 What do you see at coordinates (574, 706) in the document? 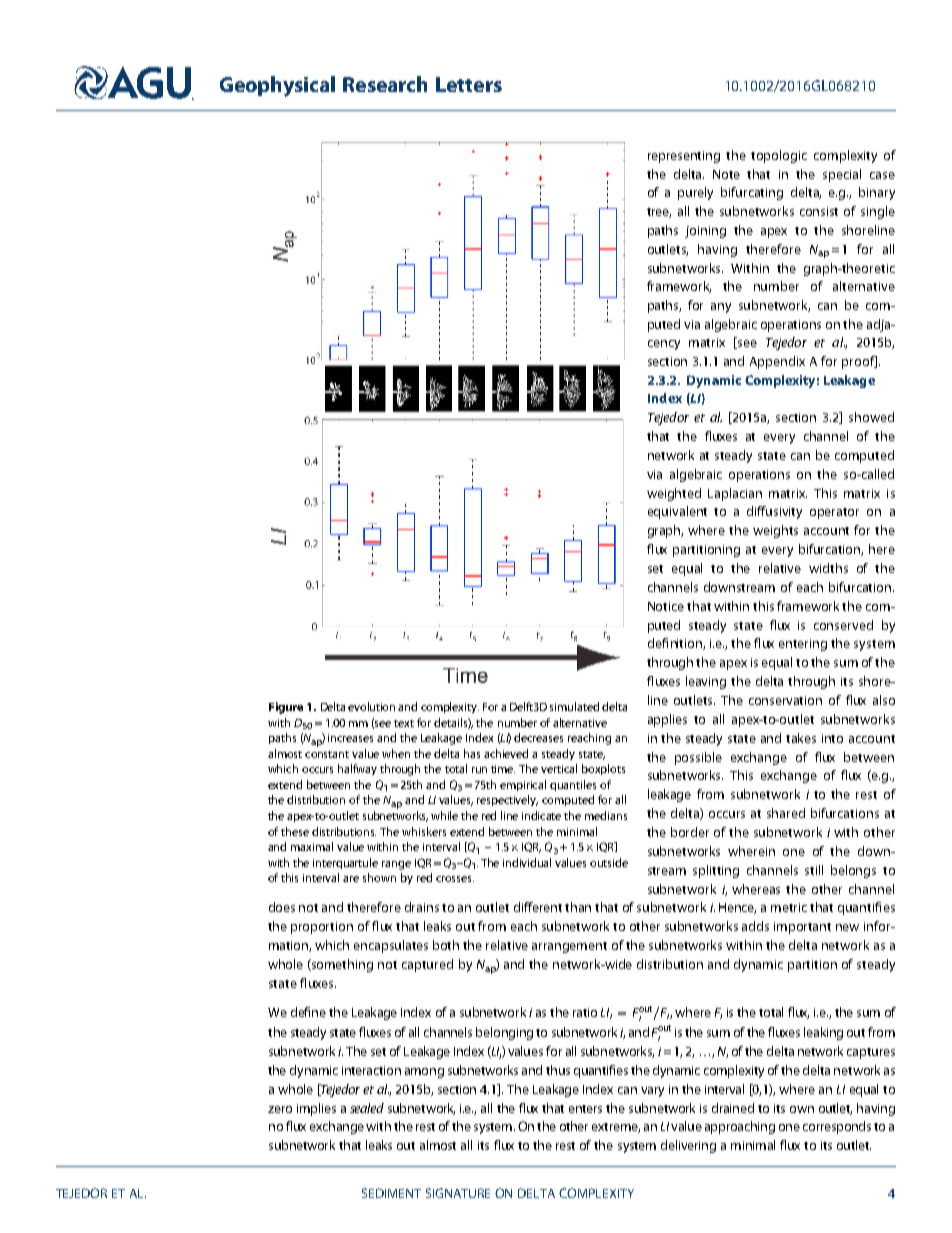
I see `simulated` at bounding box center [574, 706].
